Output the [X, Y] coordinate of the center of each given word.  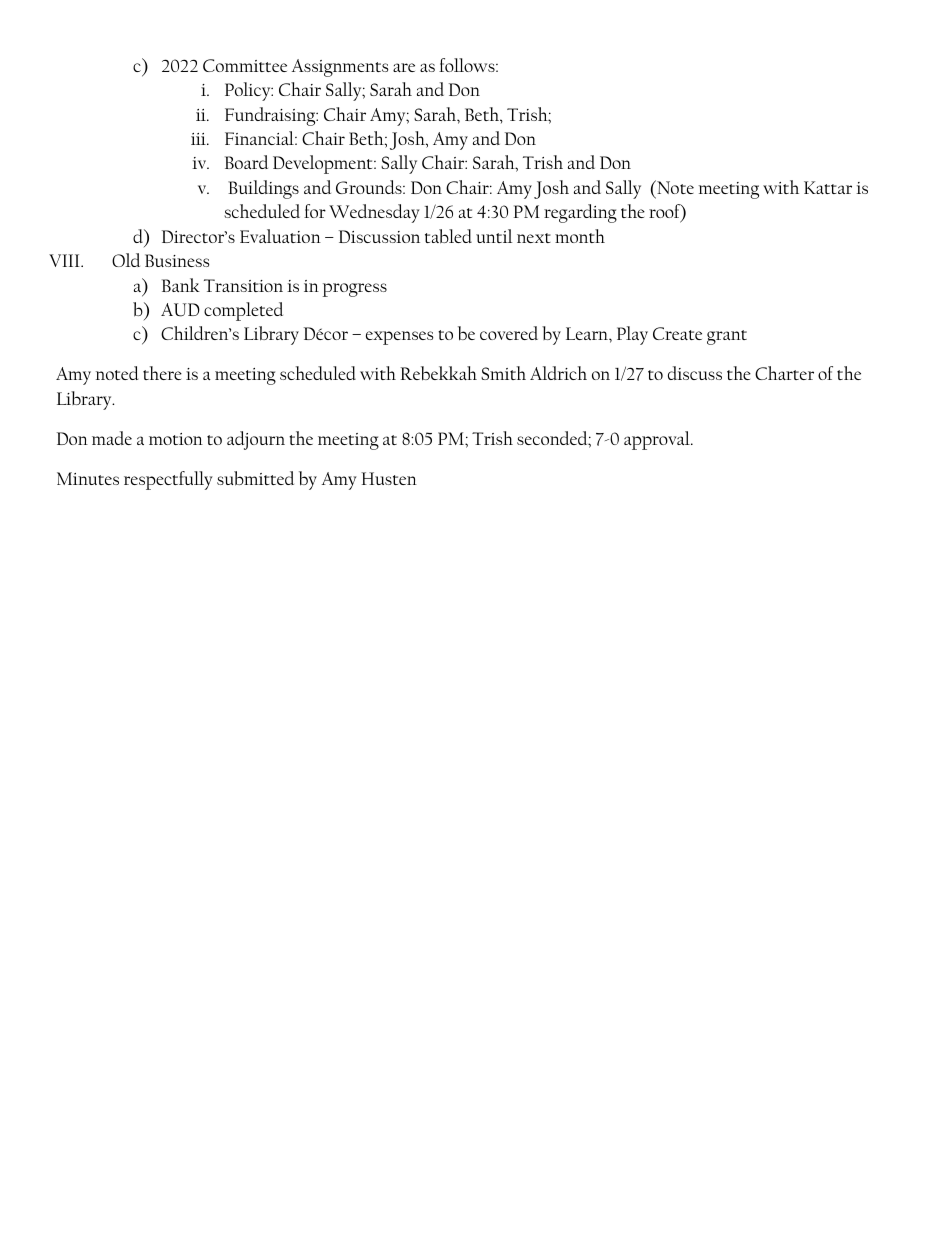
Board [246, 162]
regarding [580, 213]
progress [355, 290]
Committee [245, 65]
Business [177, 260]
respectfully [168, 480]
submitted [255, 478]
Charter [784, 373]
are [404, 67]
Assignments [340, 68]
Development [324, 164]
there [162, 373]
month [580, 236]
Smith [503, 373]
